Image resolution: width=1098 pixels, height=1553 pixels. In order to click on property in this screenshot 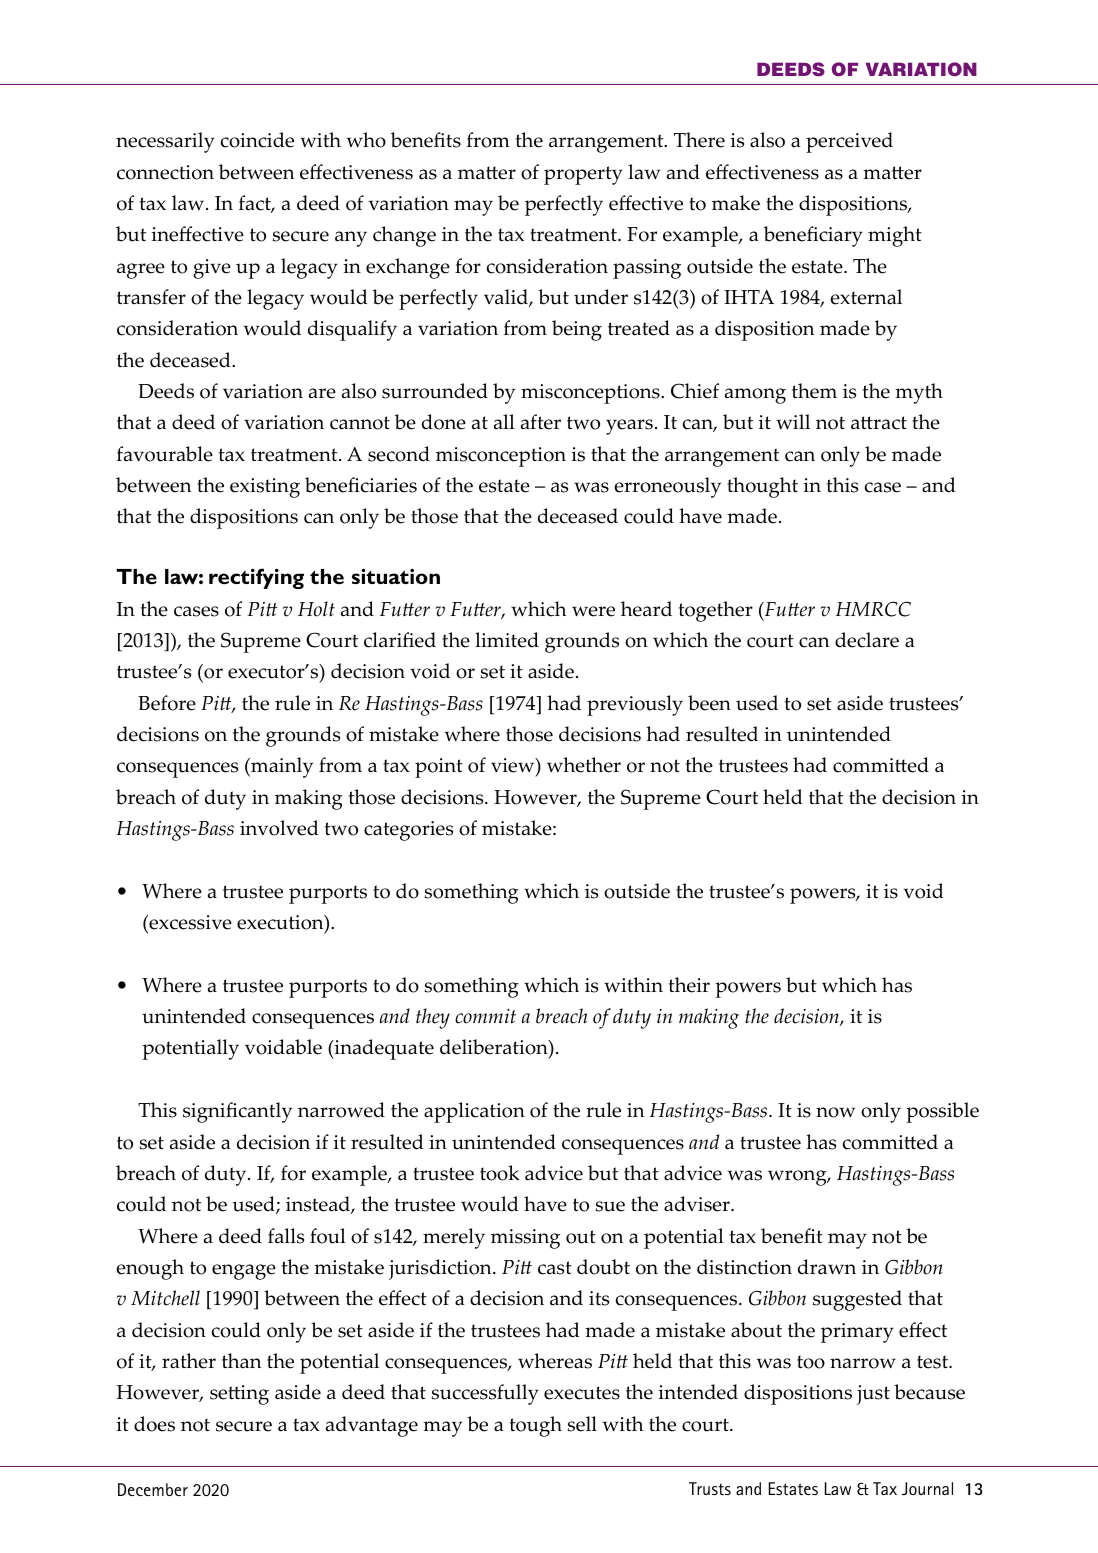, I will do `click(583, 175)`.
